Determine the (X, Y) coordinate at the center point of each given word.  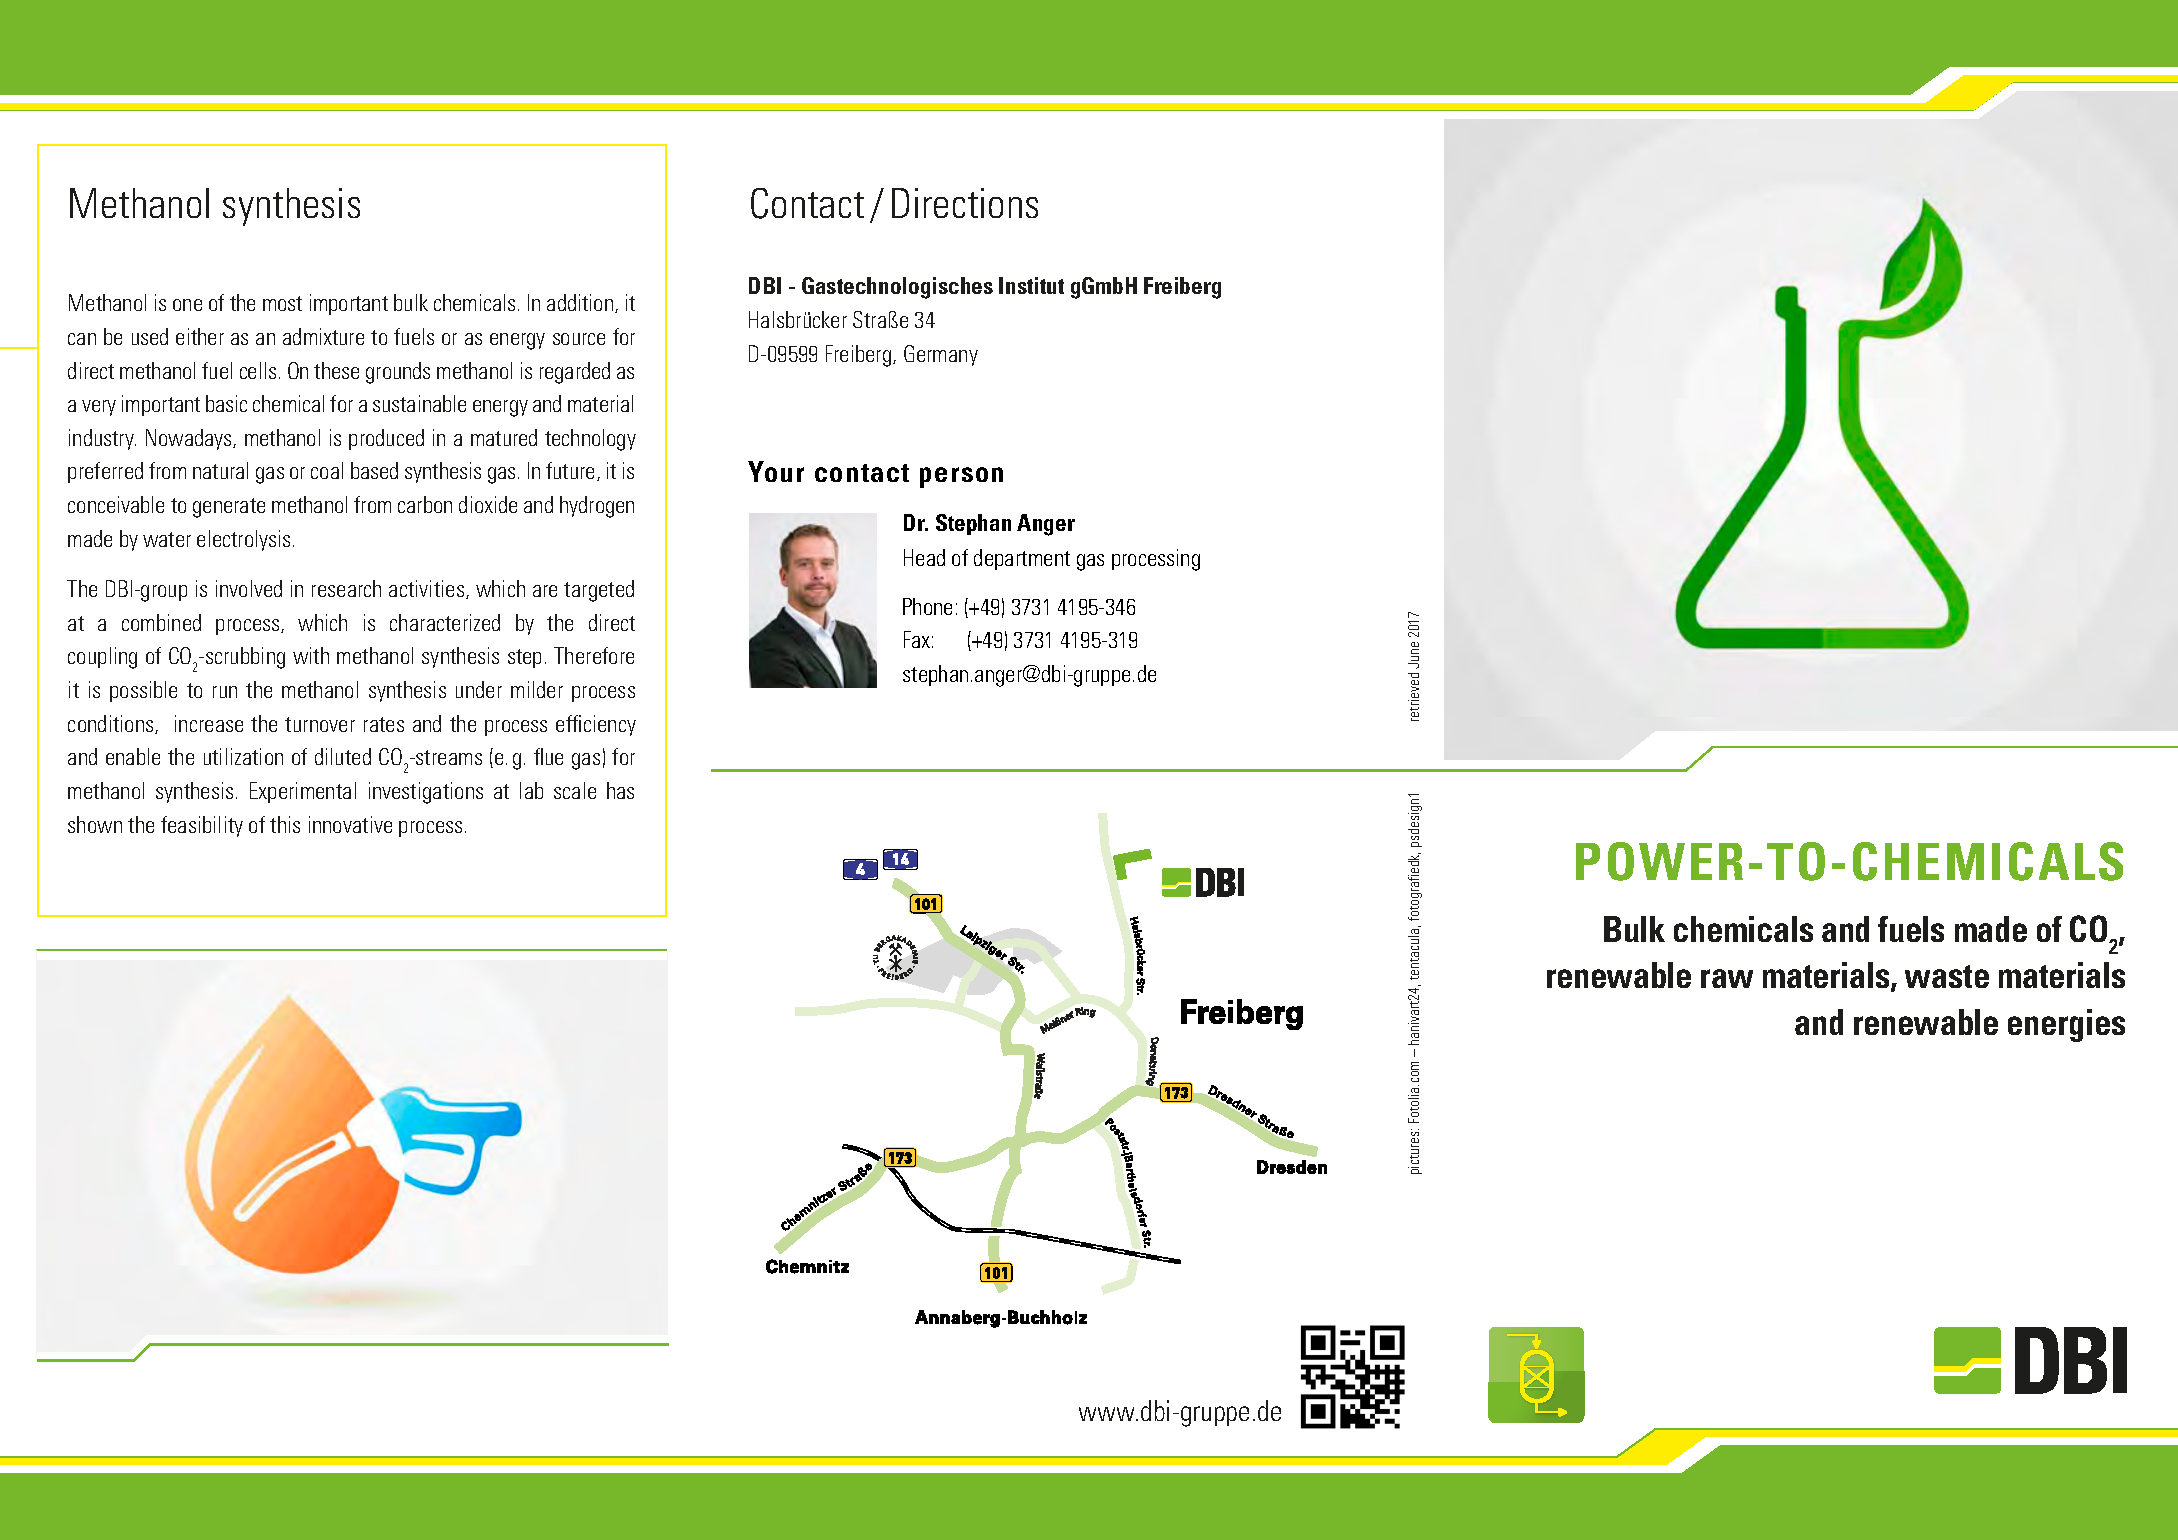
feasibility (202, 826)
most (282, 303)
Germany (941, 355)
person (961, 477)
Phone (927, 606)
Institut (1031, 285)
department (1022, 559)
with (311, 655)
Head (924, 557)
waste (1947, 976)
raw (1727, 978)
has (620, 790)
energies (2066, 1025)
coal (327, 470)
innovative (350, 824)
